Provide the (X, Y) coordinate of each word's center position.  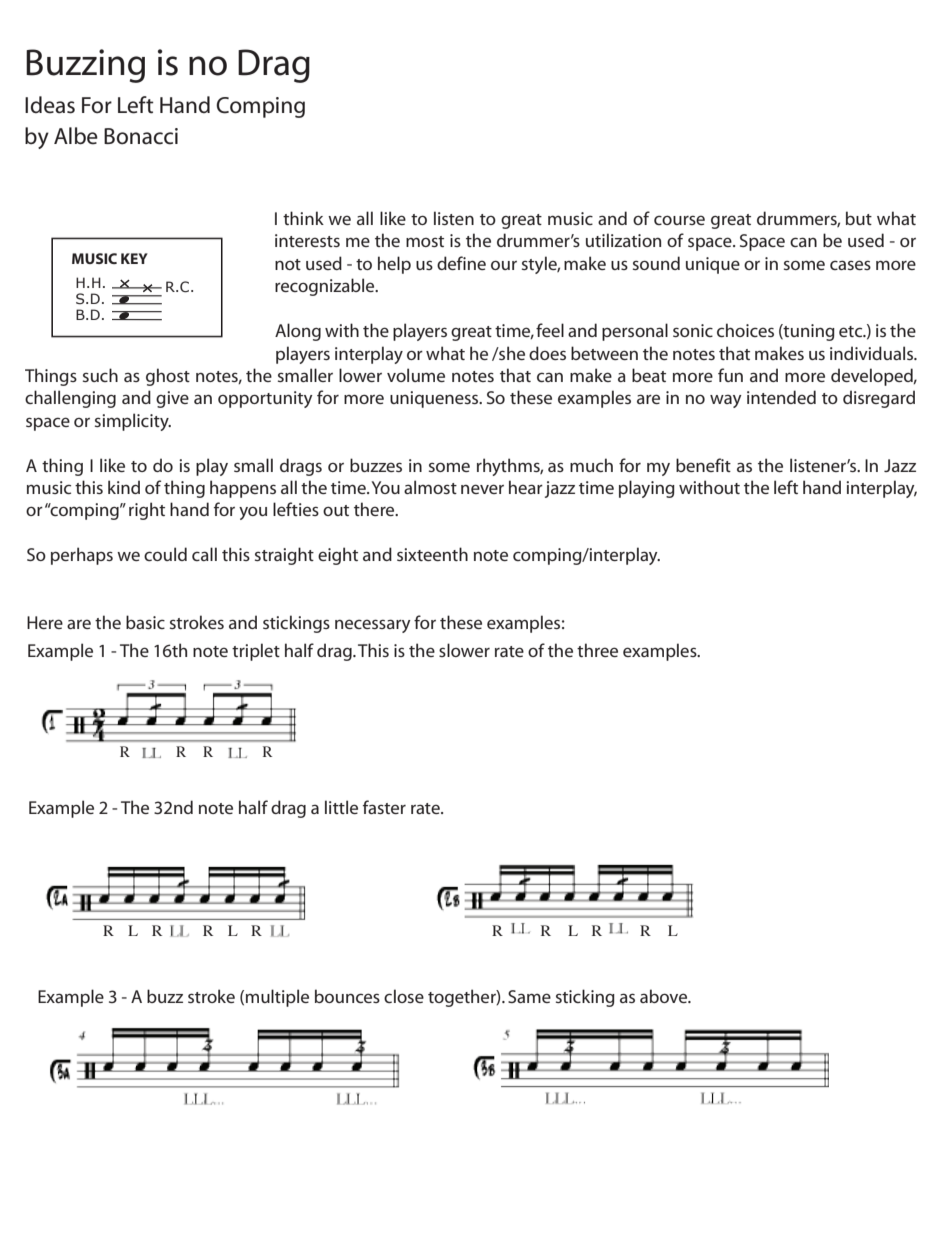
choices (745, 330)
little (341, 807)
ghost (168, 377)
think (303, 218)
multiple (277, 998)
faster (384, 807)
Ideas (50, 105)
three (597, 650)
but (859, 218)
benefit (703, 465)
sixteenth (432, 554)
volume (416, 375)
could (165, 554)
